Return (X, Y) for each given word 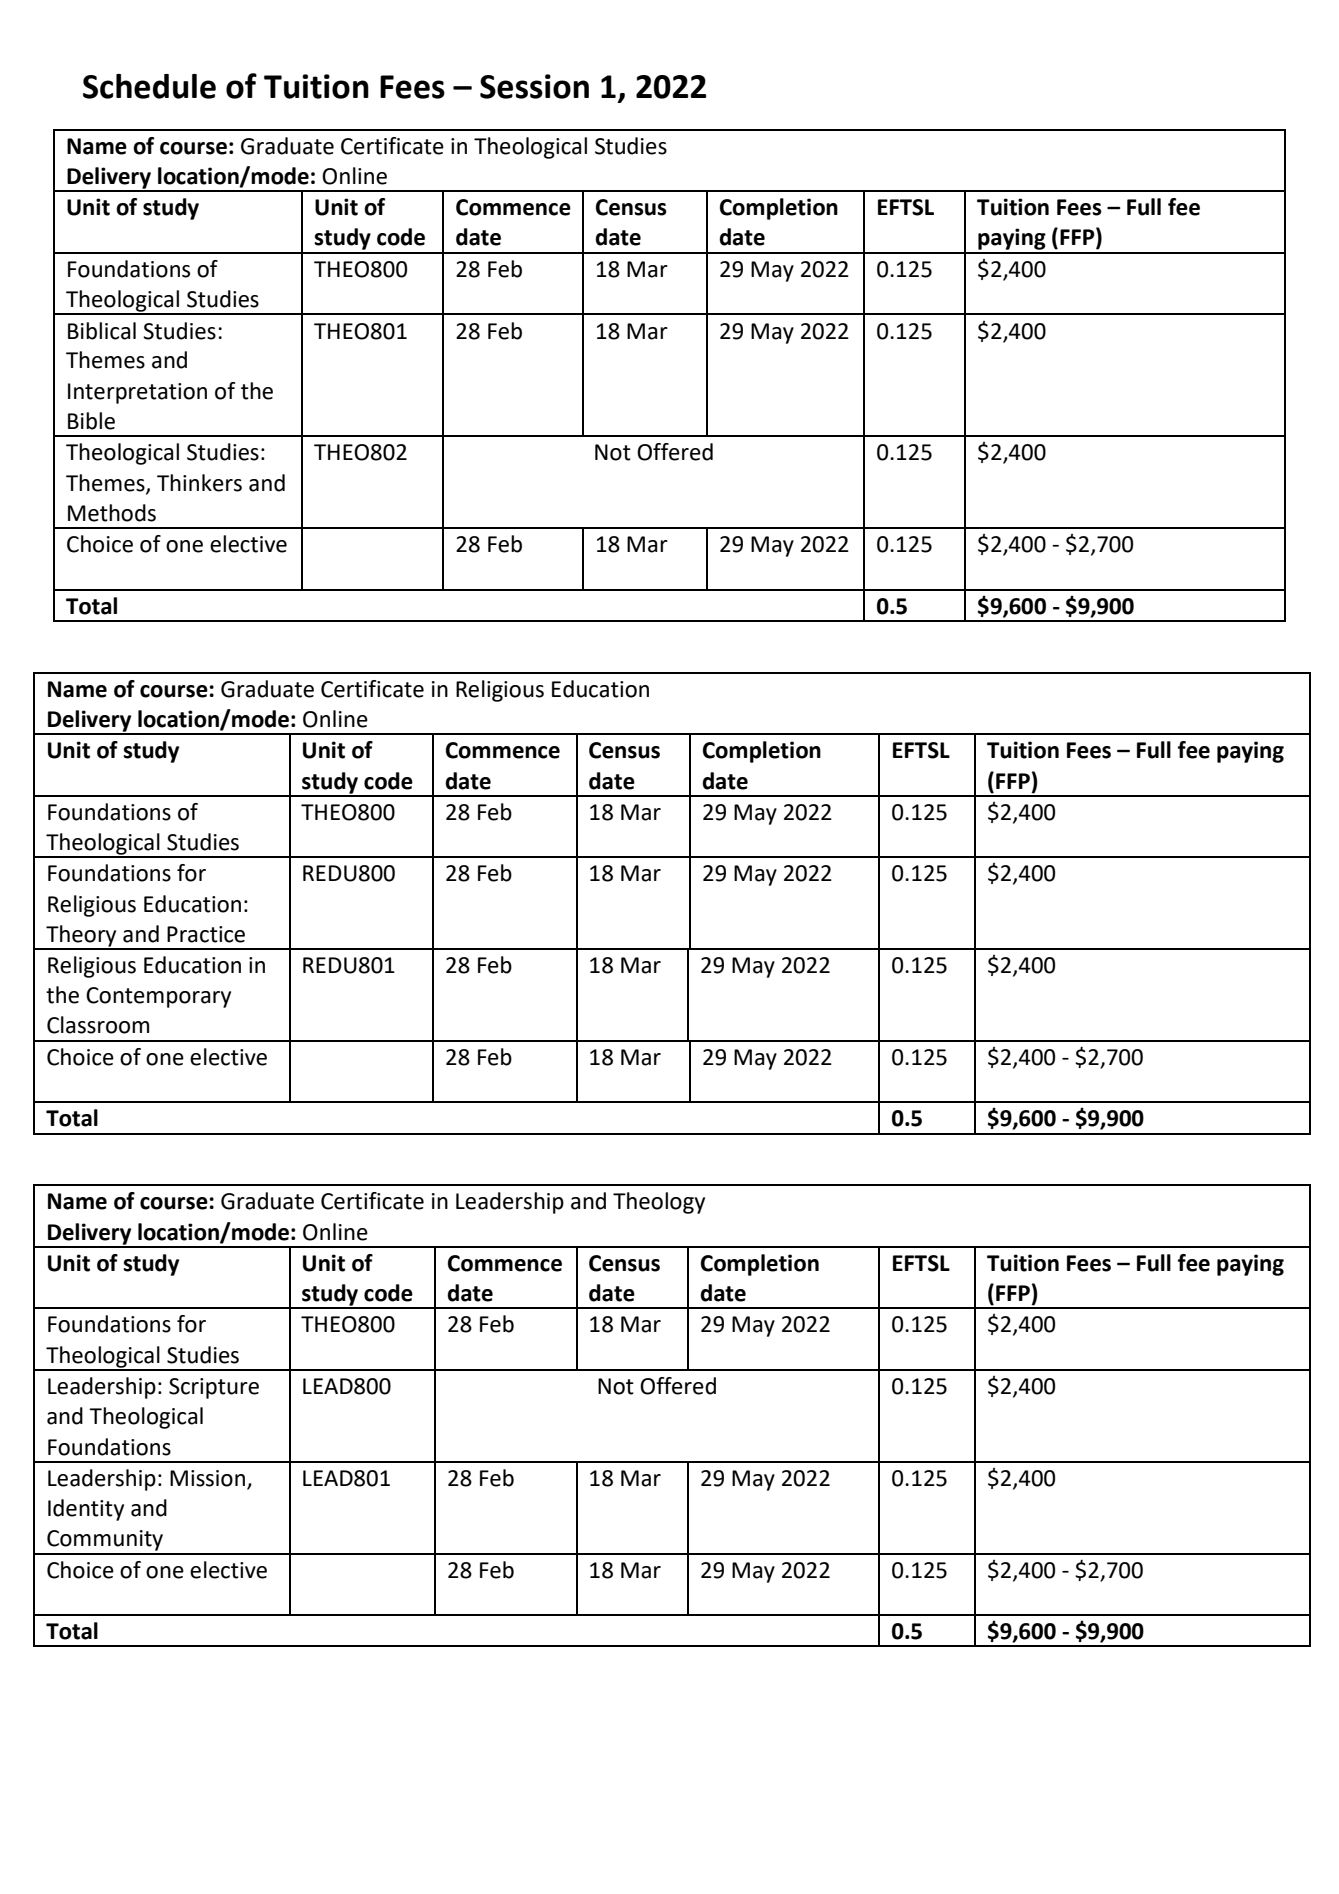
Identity (86, 1510)
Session (534, 86)
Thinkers (199, 483)
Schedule (149, 86)
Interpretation (137, 393)
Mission (207, 1478)
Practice (206, 934)
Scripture (214, 1388)
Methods (112, 513)
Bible (91, 421)
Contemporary (158, 997)
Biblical (102, 331)
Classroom (98, 1025)
